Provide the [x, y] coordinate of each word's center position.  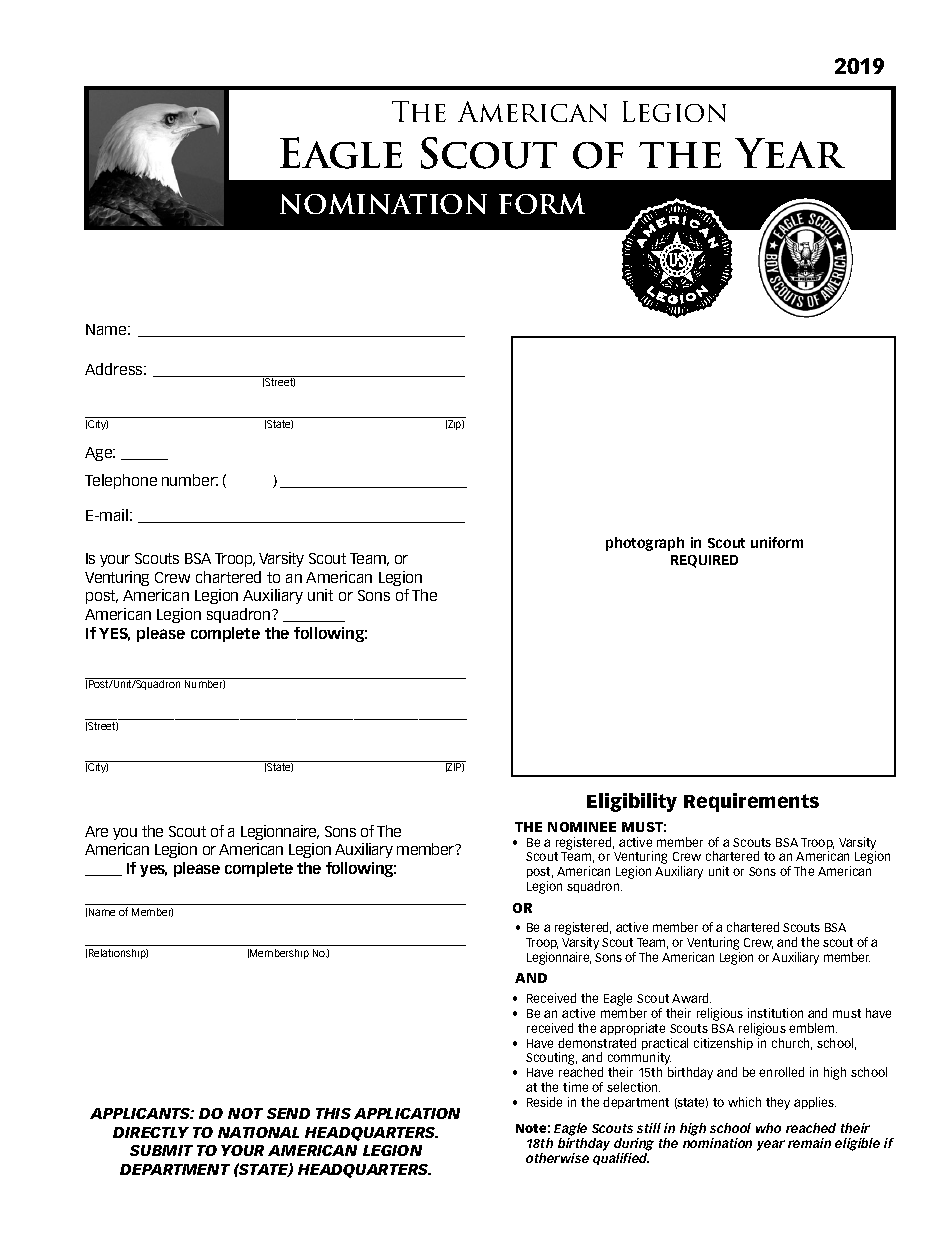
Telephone [121, 481]
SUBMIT [161, 1150]
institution [775, 1013]
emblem [813, 1028]
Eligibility [632, 802]
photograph [645, 544]
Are [96, 831]
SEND [288, 1113]
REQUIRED [704, 561]
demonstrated [597, 1043]
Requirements [751, 802]
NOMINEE [582, 827]
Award [691, 998]
